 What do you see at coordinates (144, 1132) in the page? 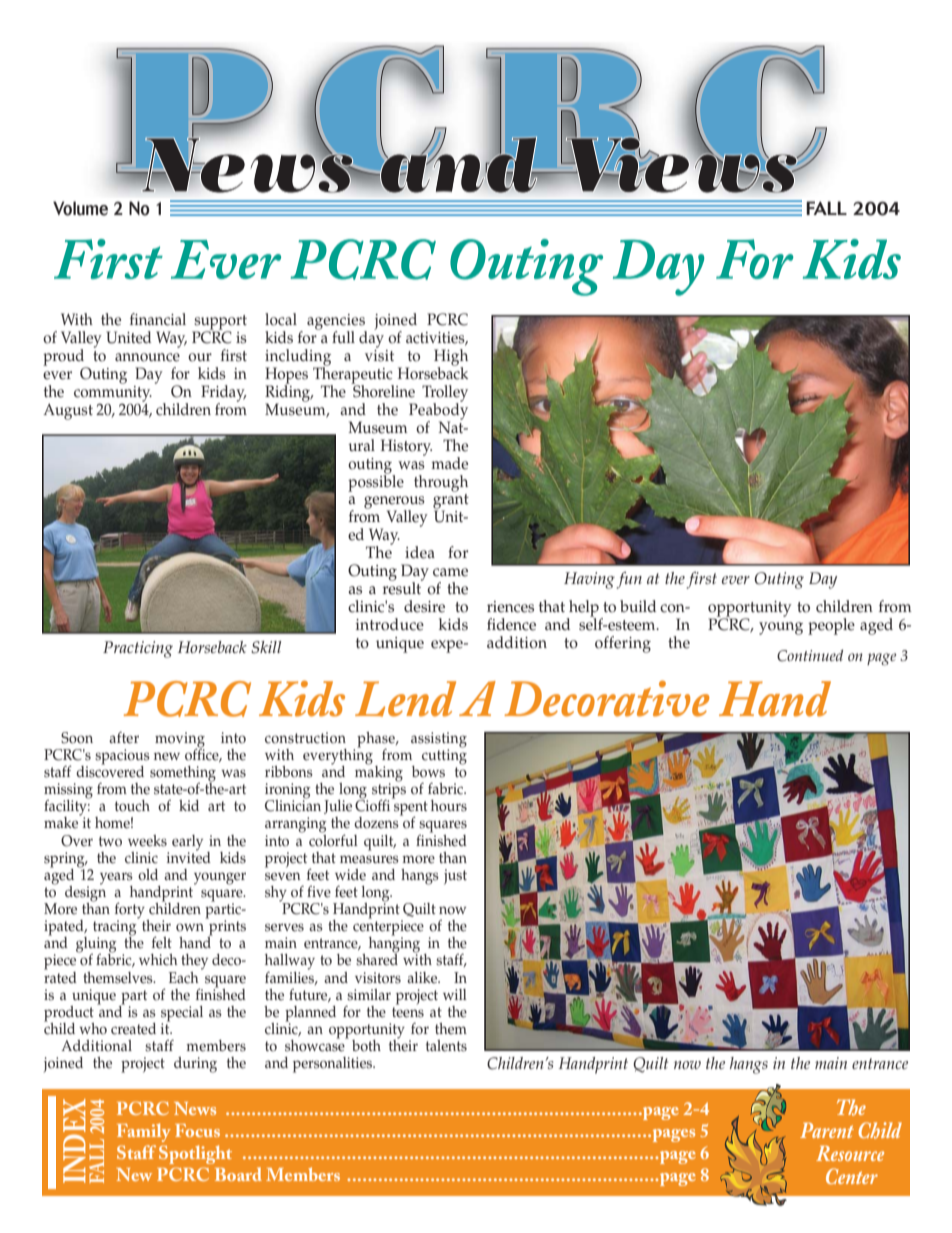
I see `Family` at bounding box center [144, 1132].
